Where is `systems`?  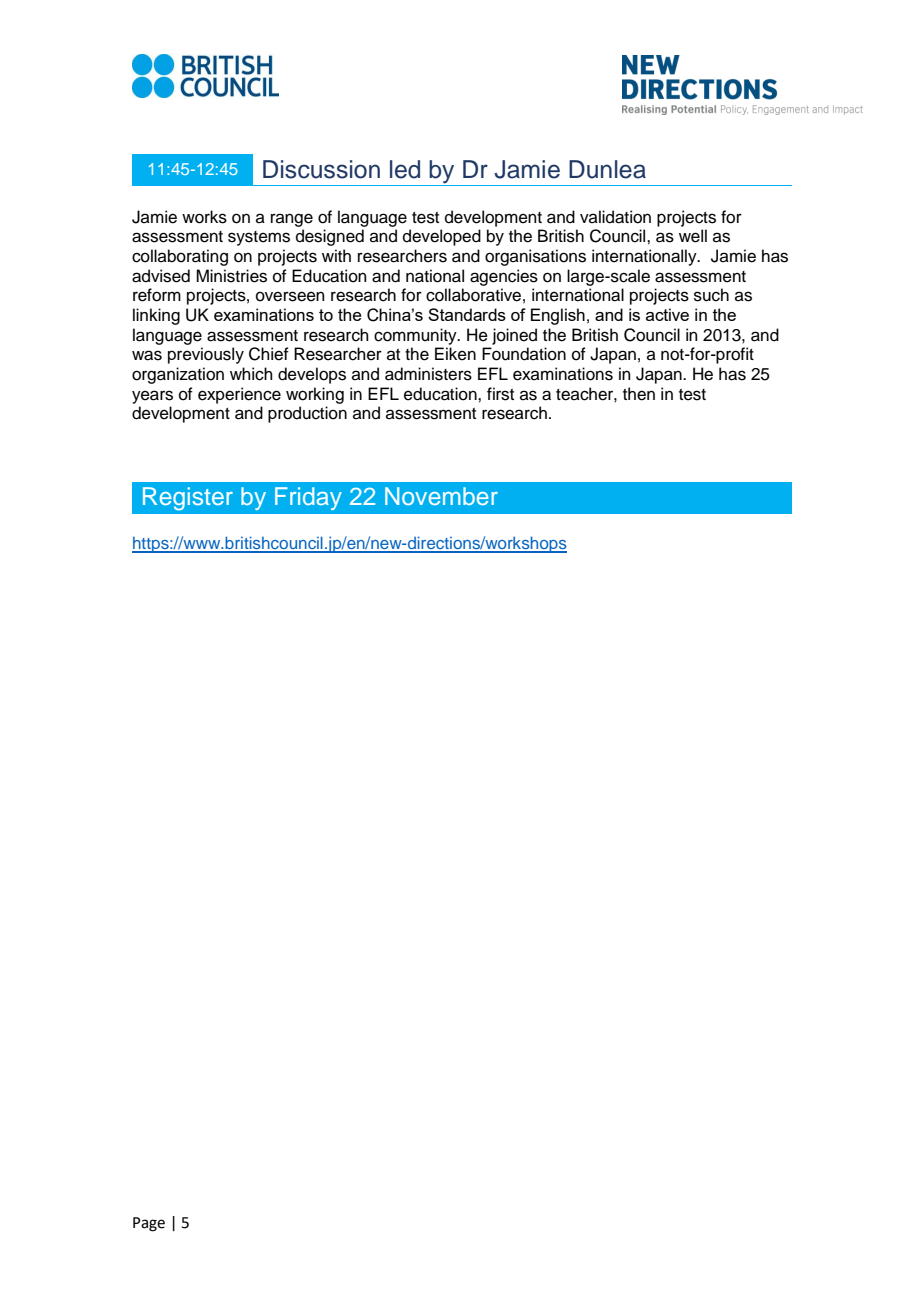
systems is located at coordinates (259, 238).
